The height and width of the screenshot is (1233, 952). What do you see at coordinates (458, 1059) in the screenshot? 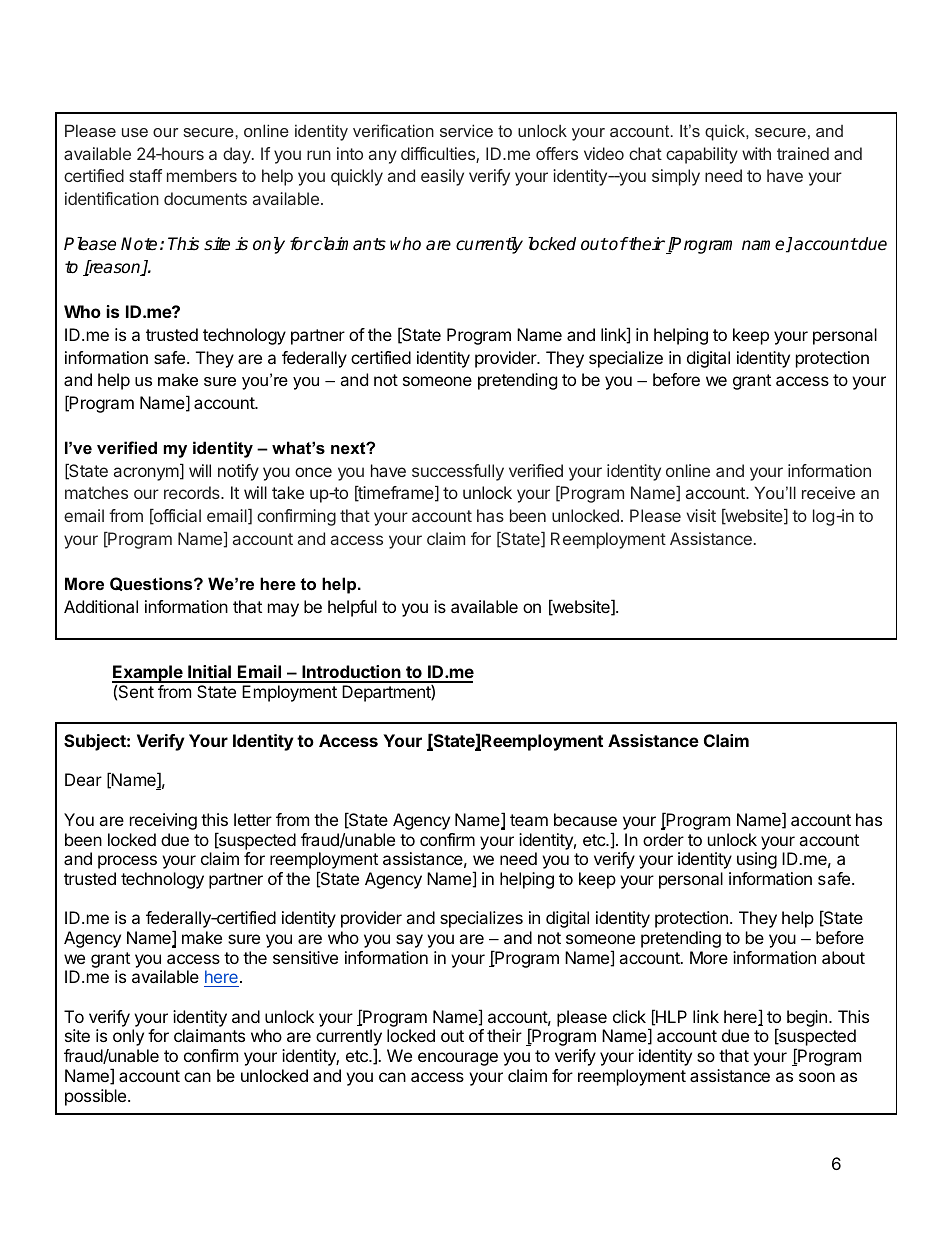
I see `encourage` at bounding box center [458, 1059].
